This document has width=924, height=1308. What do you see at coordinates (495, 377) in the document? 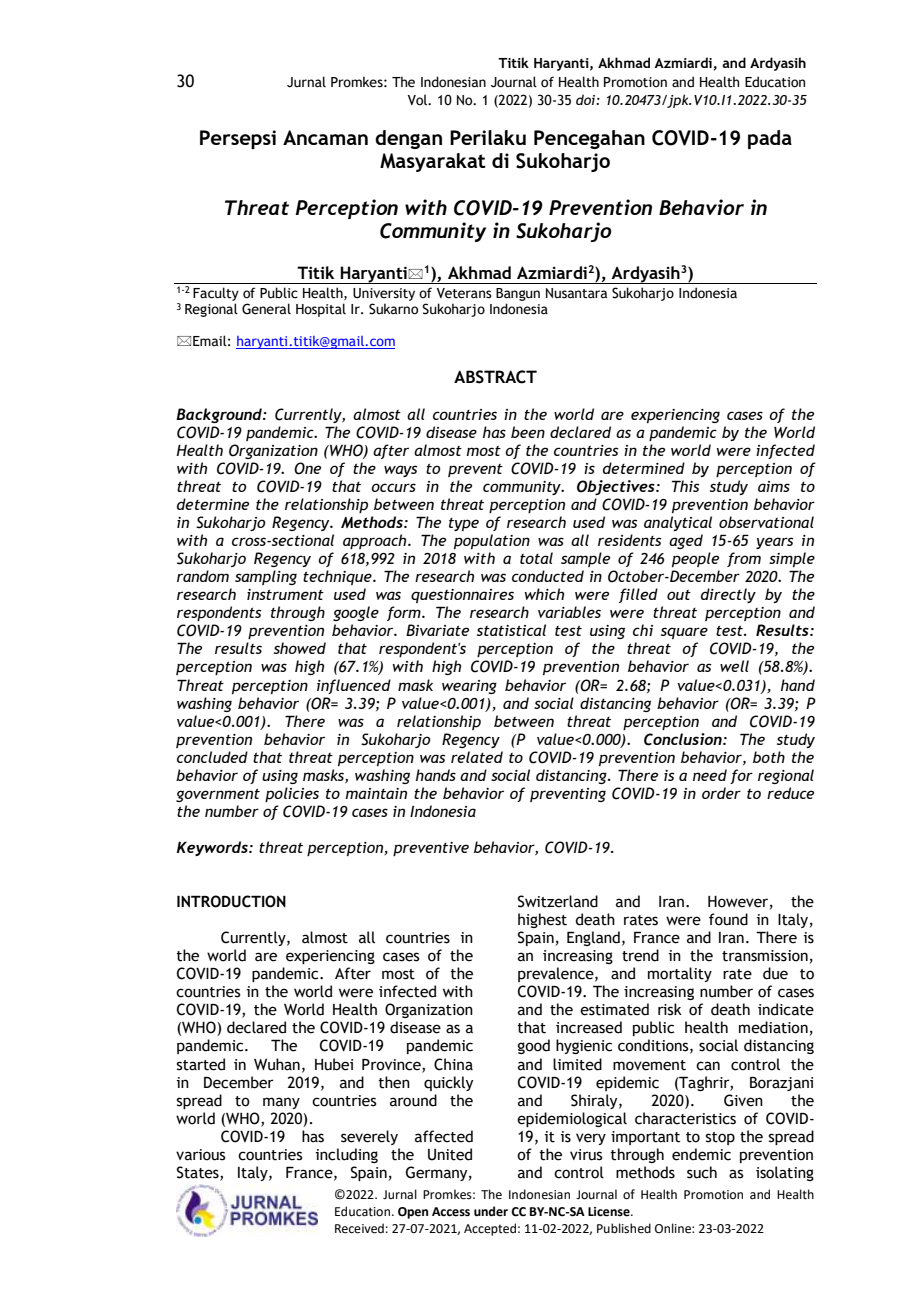
I see `ABSTRACT` at bounding box center [495, 377].
